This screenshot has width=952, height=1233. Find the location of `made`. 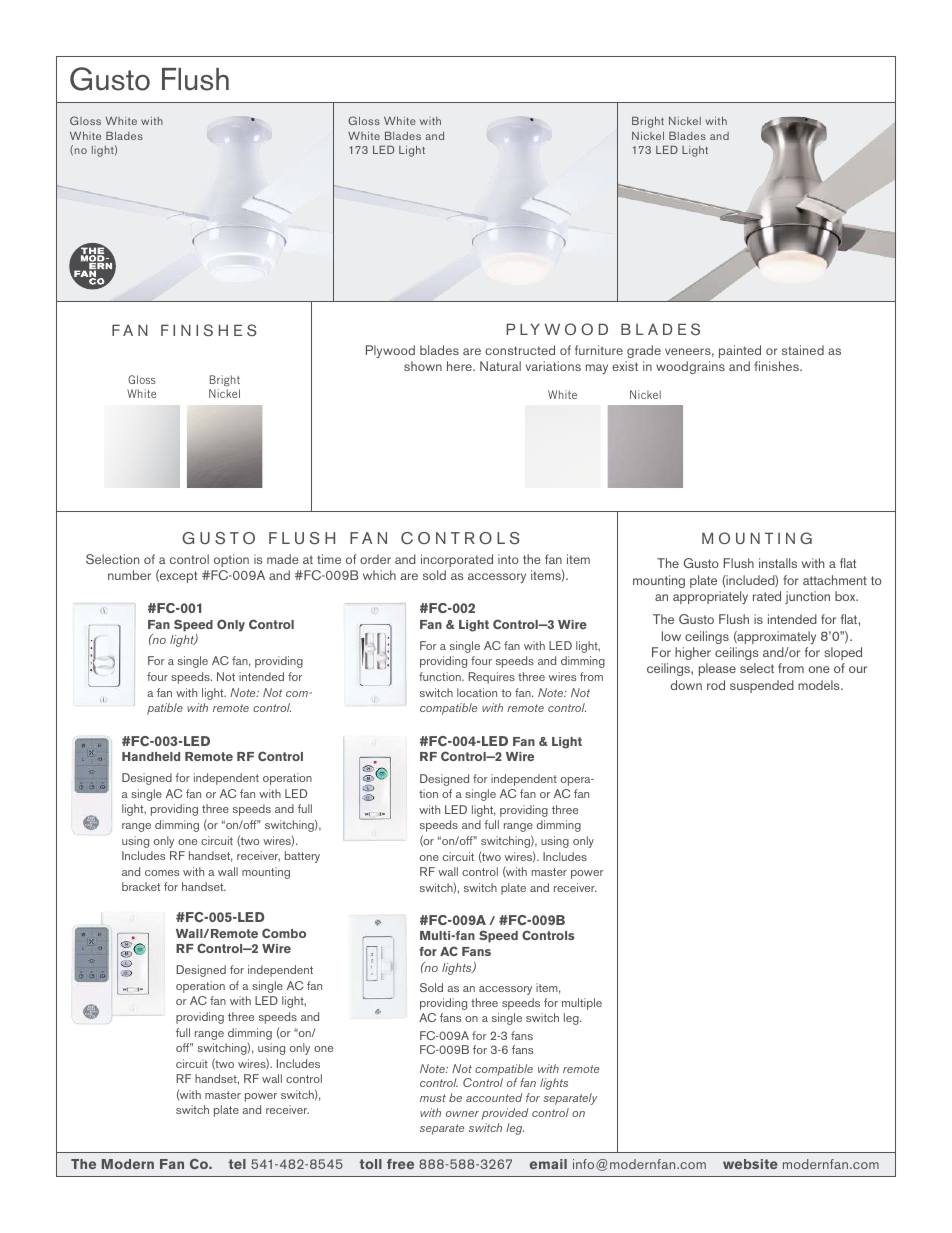

made is located at coordinates (283, 559).
